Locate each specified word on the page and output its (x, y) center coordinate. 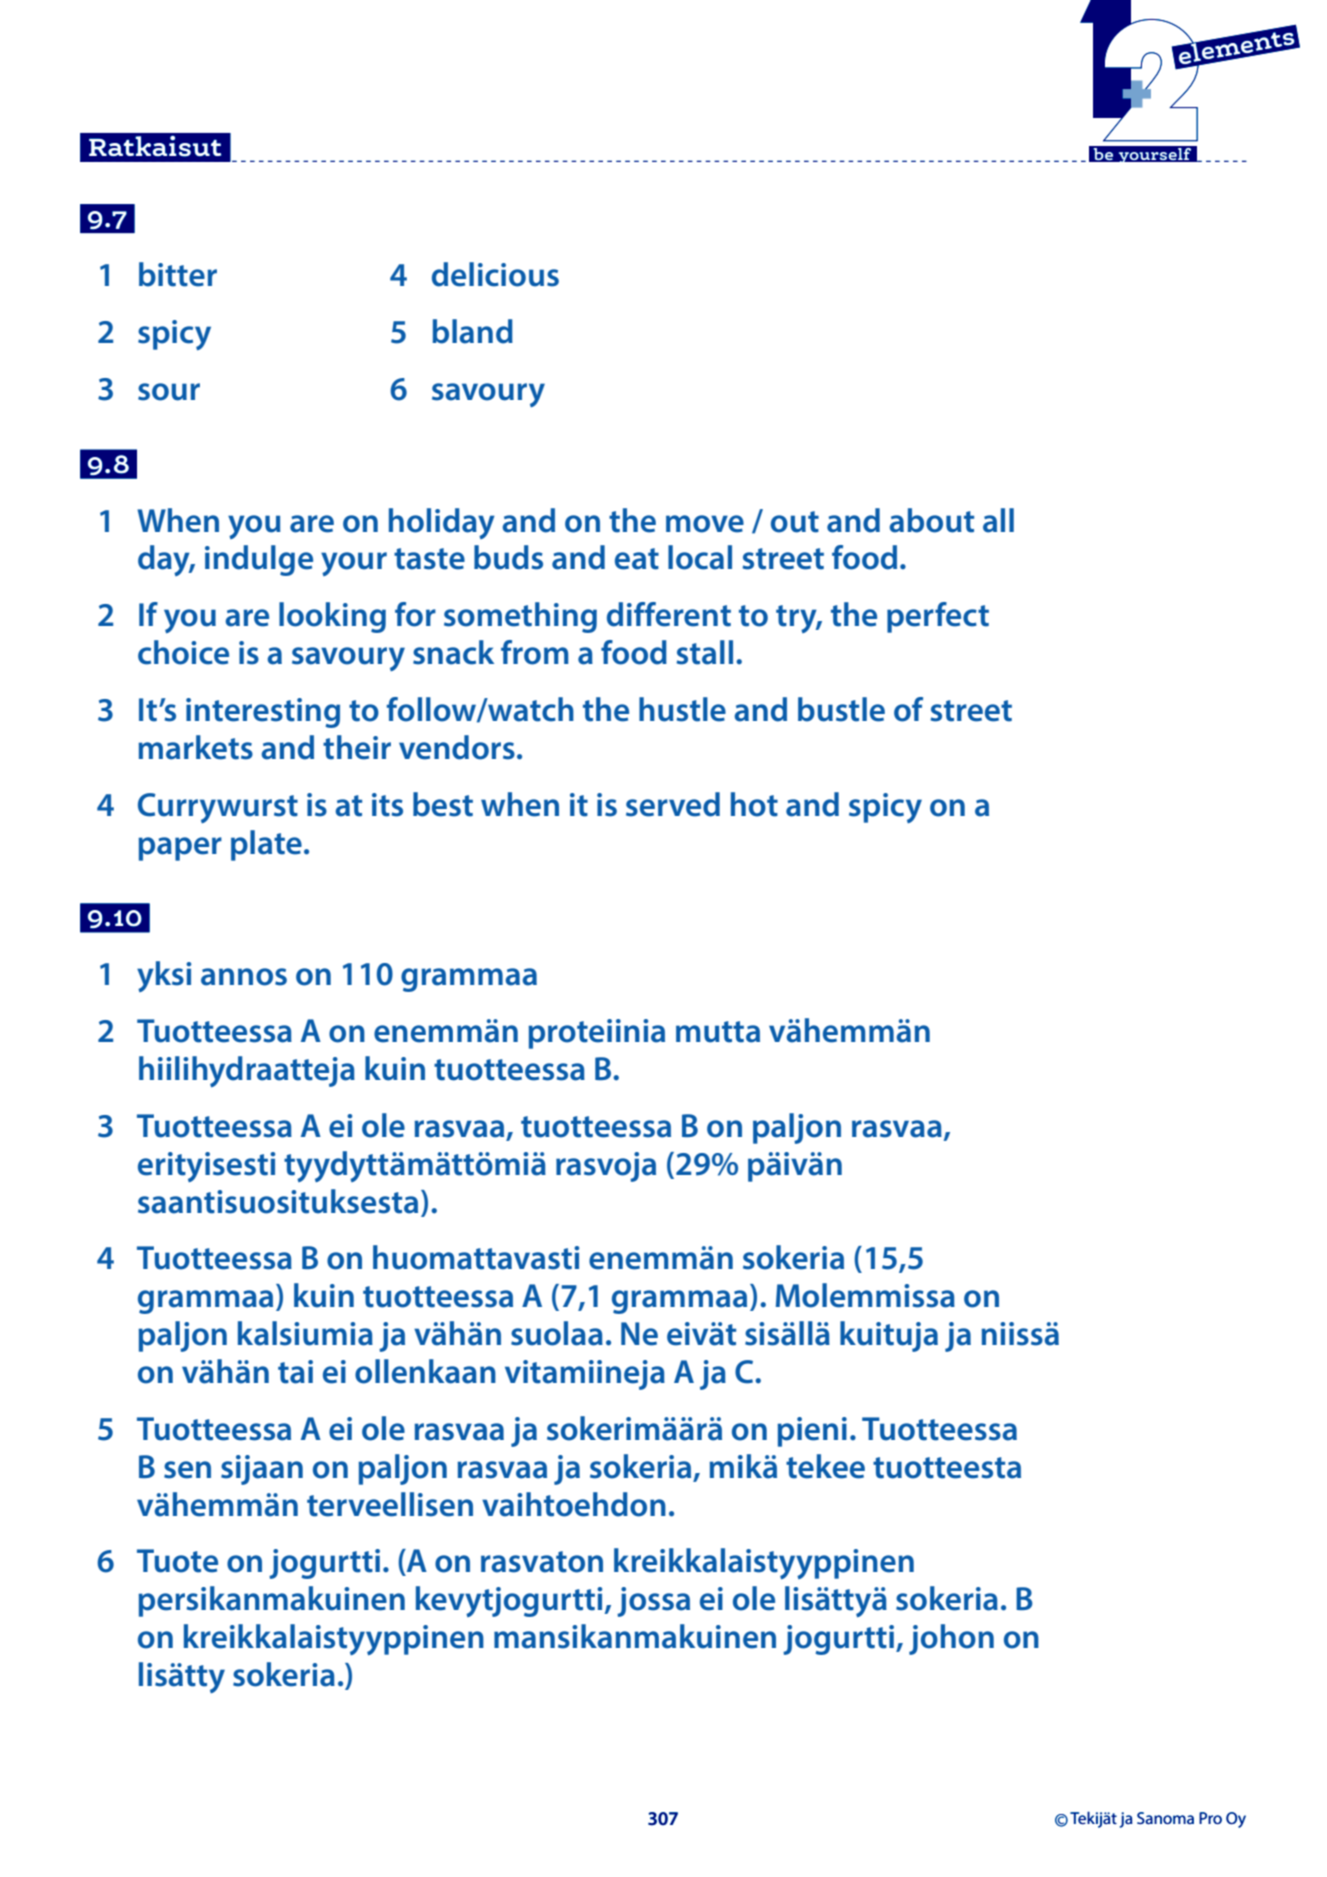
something (520, 617)
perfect (938, 617)
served (673, 804)
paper (180, 849)
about (931, 520)
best (443, 804)
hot (754, 804)
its (387, 805)
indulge (259, 560)
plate (266, 845)
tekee (825, 1466)
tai (295, 1372)
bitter (178, 274)
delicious (495, 274)
